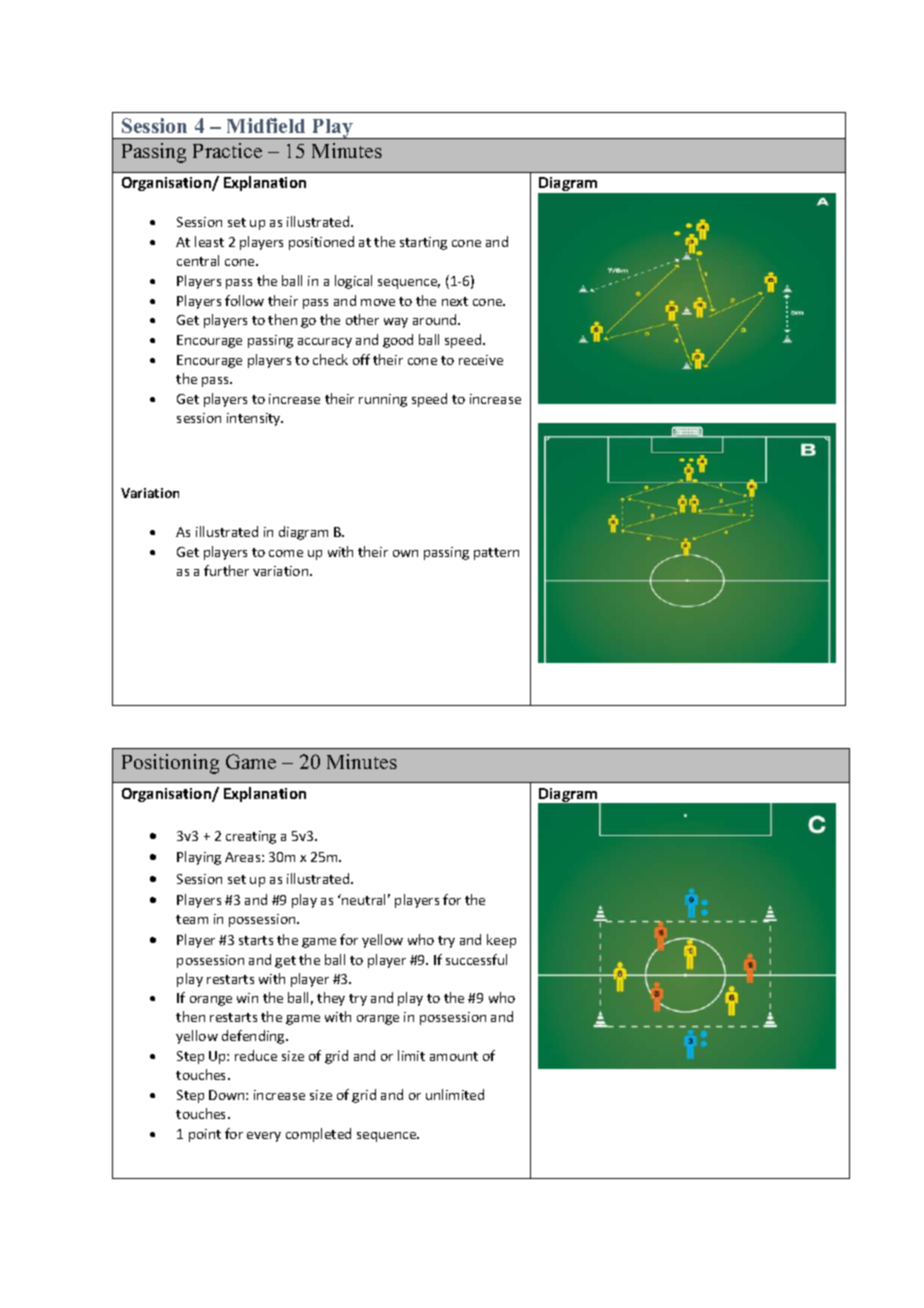  Describe the element at coordinates (496, 554) in the screenshot. I see `pattern` at that location.
